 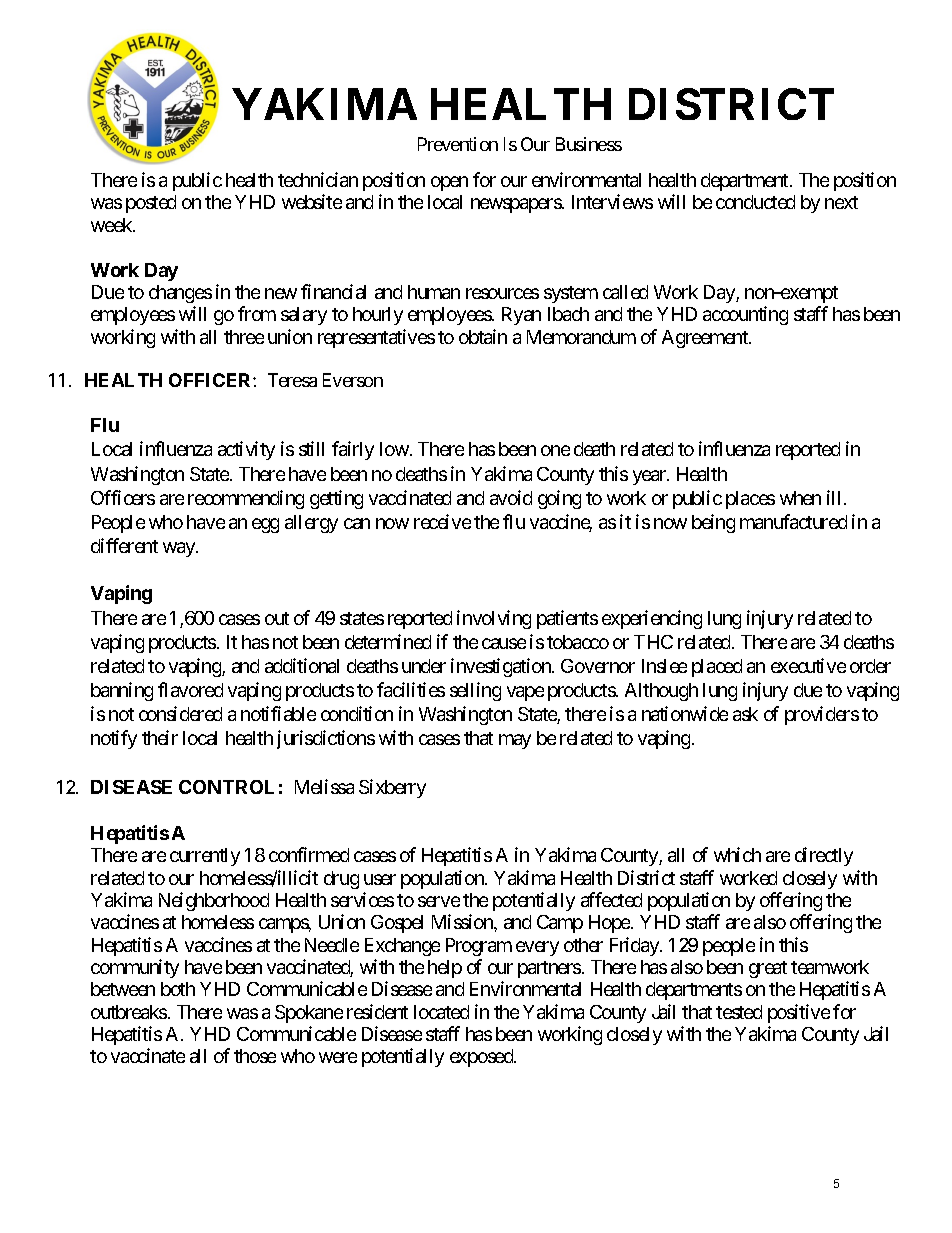 I want to click on Teresa, so click(x=292, y=380).
